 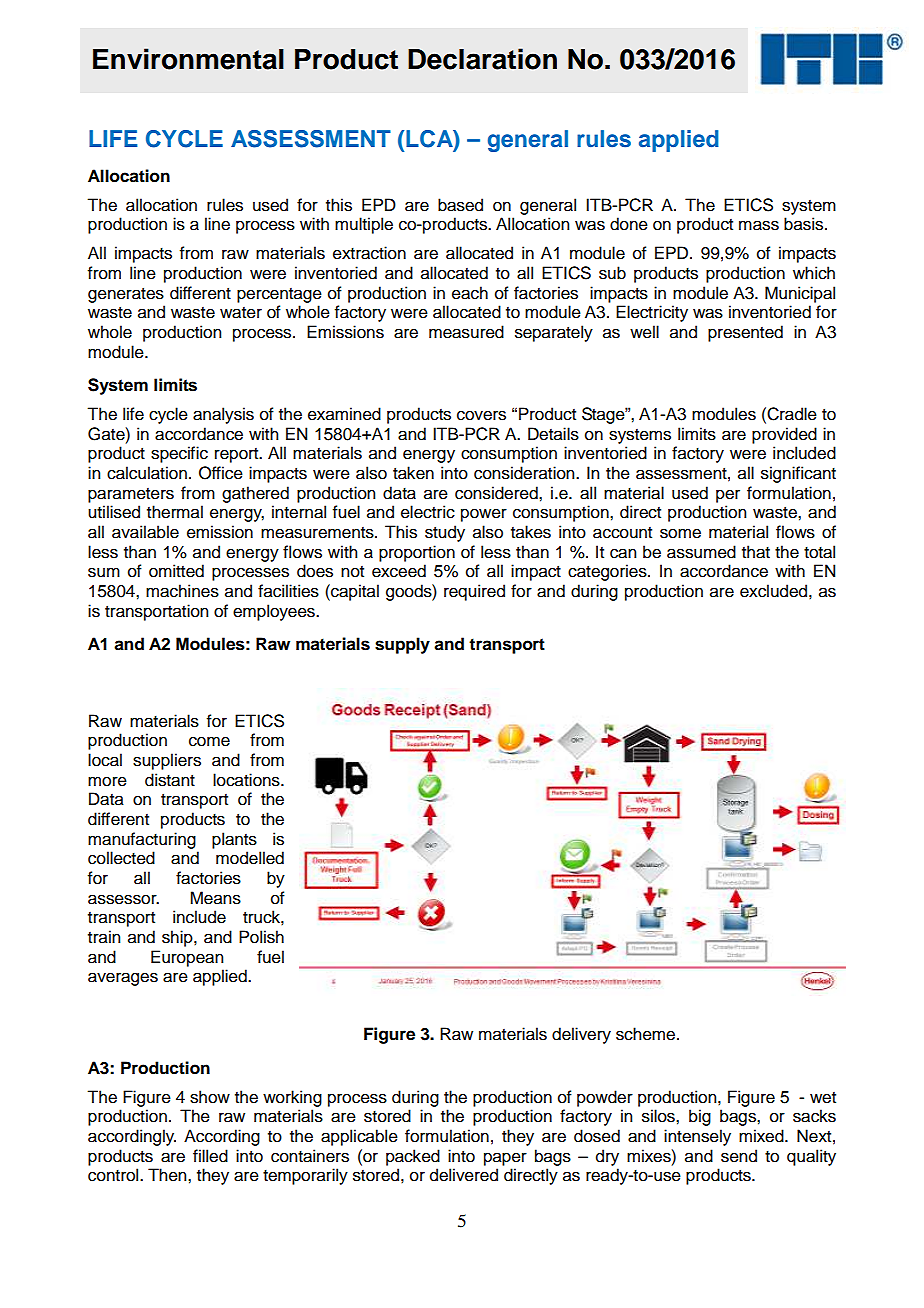 What do you see at coordinates (210, 1156) in the document?
I see `filled` at bounding box center [210, 1156].
